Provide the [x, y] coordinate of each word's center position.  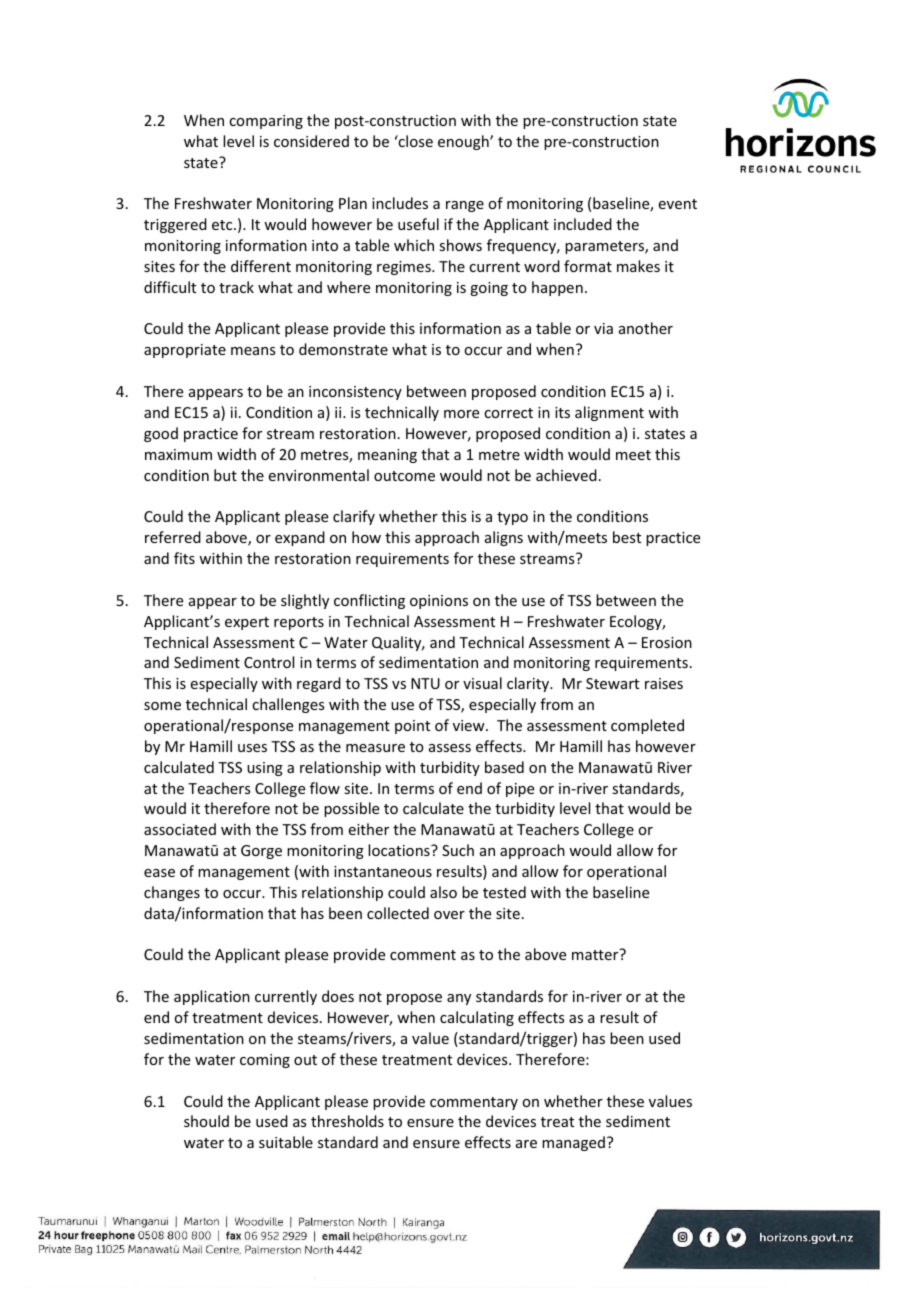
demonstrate [343, 349]
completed [647, 726]
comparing [266, 122]
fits [184, 558]
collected [398, 913]
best [627, 537]
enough [464, 142]
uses [252, 748]
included [583, 224]
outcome [404, 476]
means [253, 351]
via [603, 328]
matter [596, 954]
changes [172, 893]
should [206, 1121]
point [412, 727]
